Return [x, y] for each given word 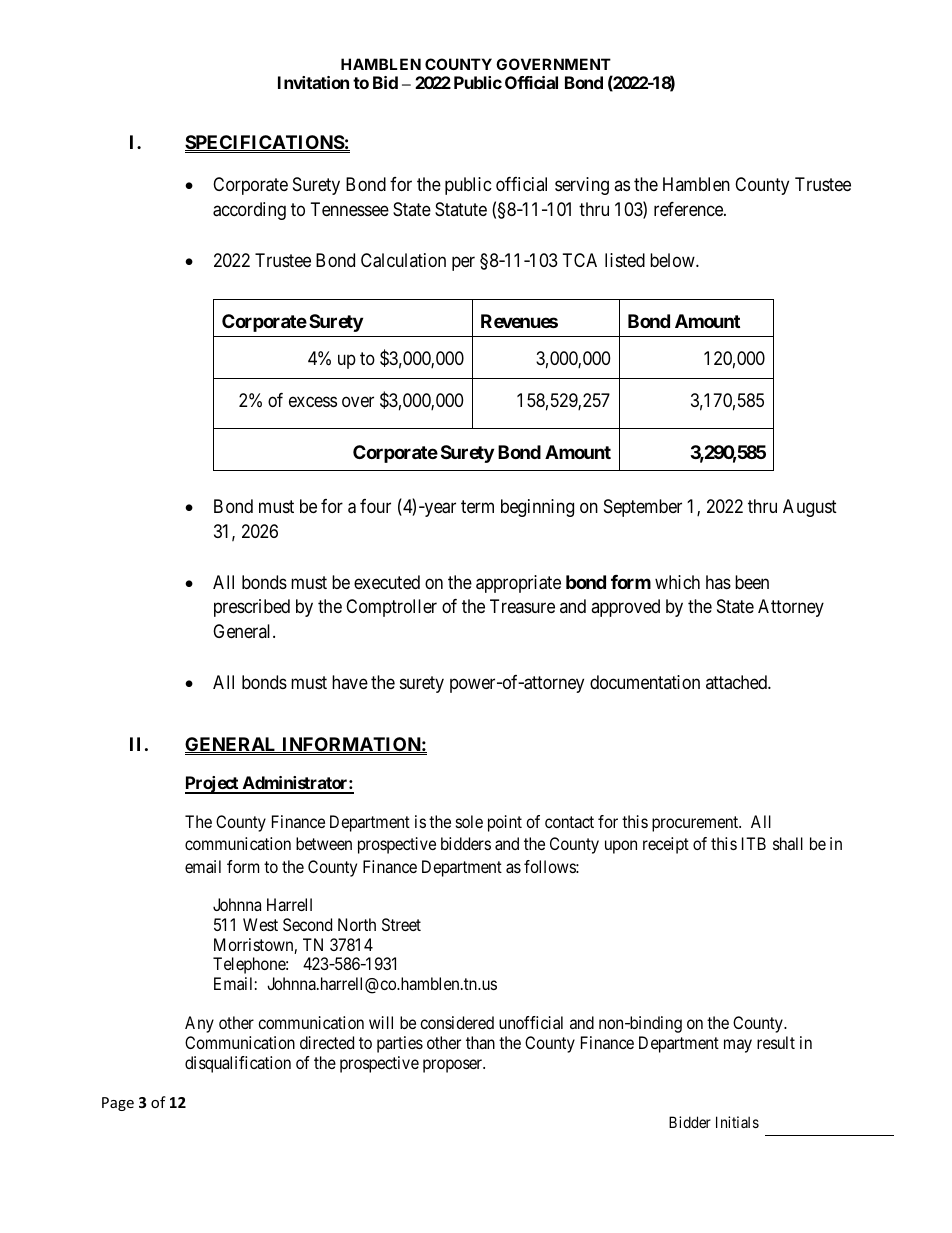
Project [213, 785]
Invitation [313, 82]
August [810, 508]
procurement [696, 824]
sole [469, 821]
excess [313, 401]
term [477, 507]
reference [689, 209]
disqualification [238, 1064]
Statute [461, 209]
